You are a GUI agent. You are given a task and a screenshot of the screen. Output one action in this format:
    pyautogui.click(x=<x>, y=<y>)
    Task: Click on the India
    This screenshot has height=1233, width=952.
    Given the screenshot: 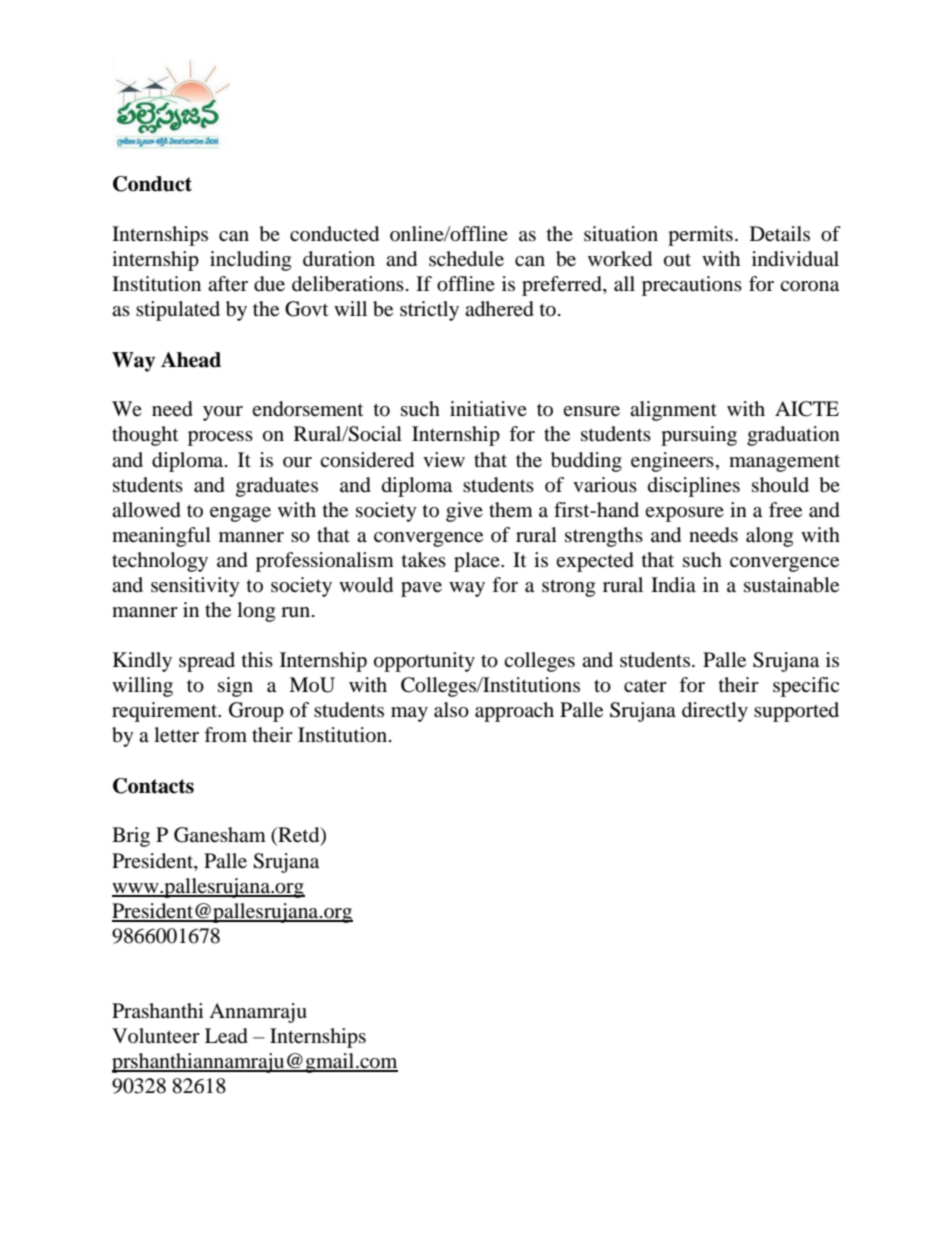 What is the action you would take?
    pyautogui.click(x=673, y=585)
